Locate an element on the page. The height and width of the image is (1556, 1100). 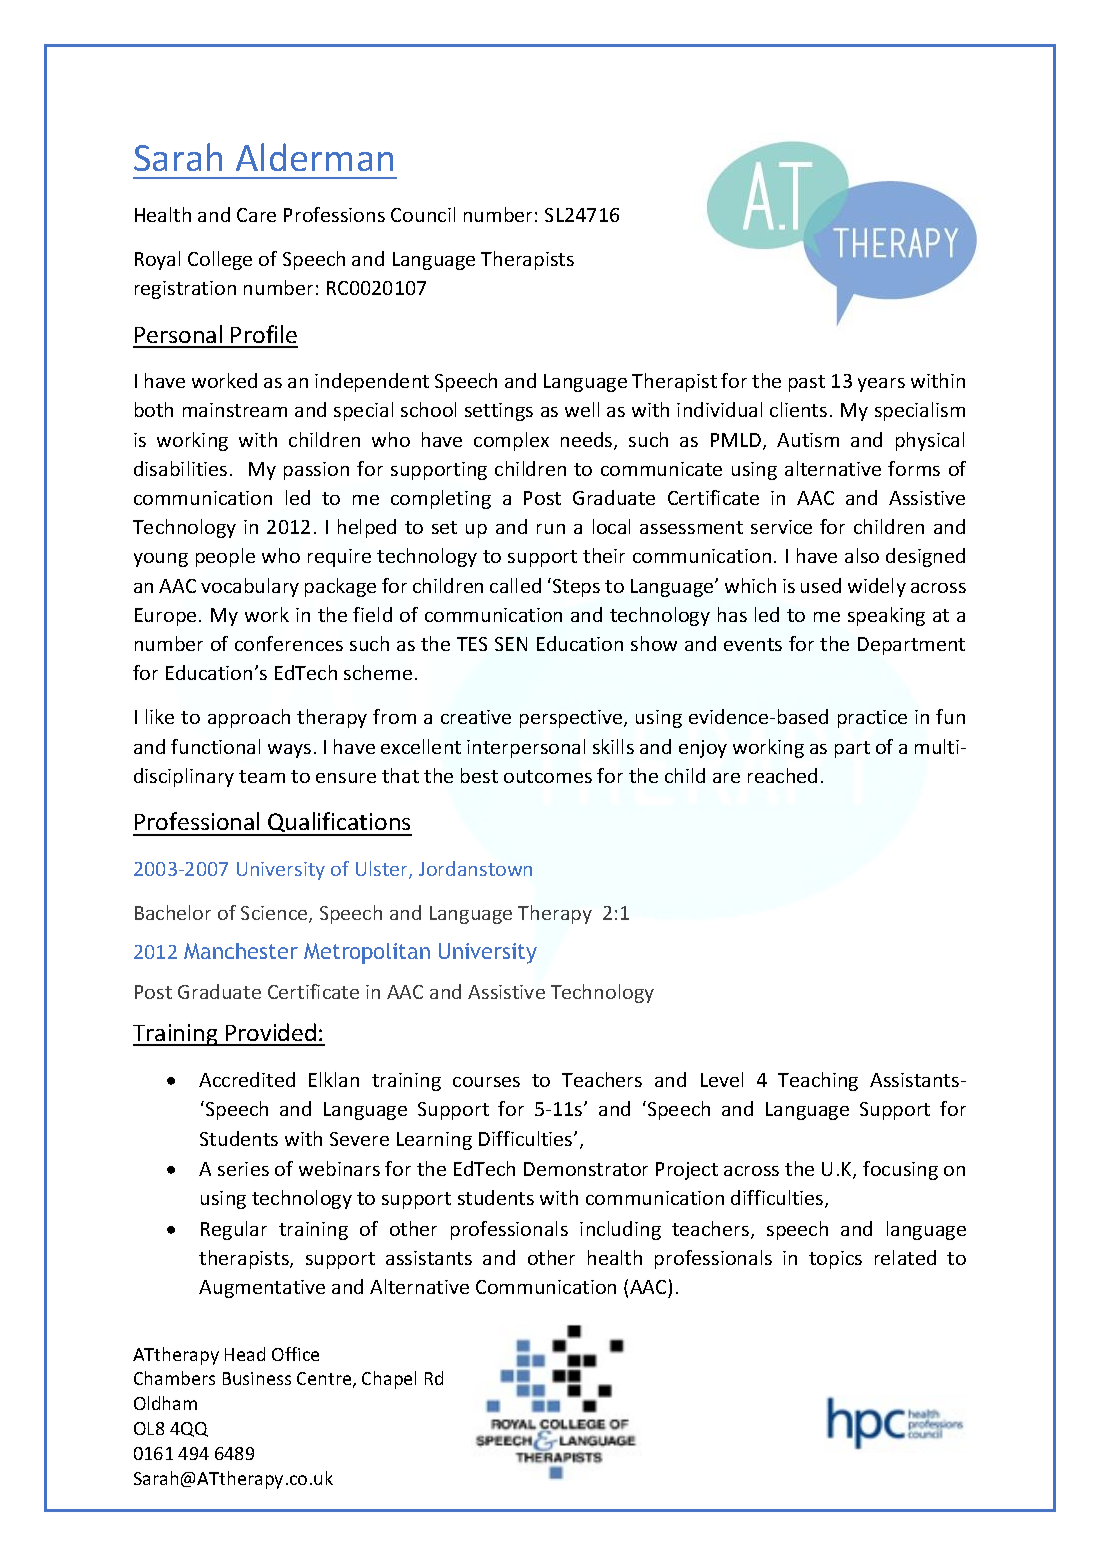
courses is located at coordinates (486, 1082).
